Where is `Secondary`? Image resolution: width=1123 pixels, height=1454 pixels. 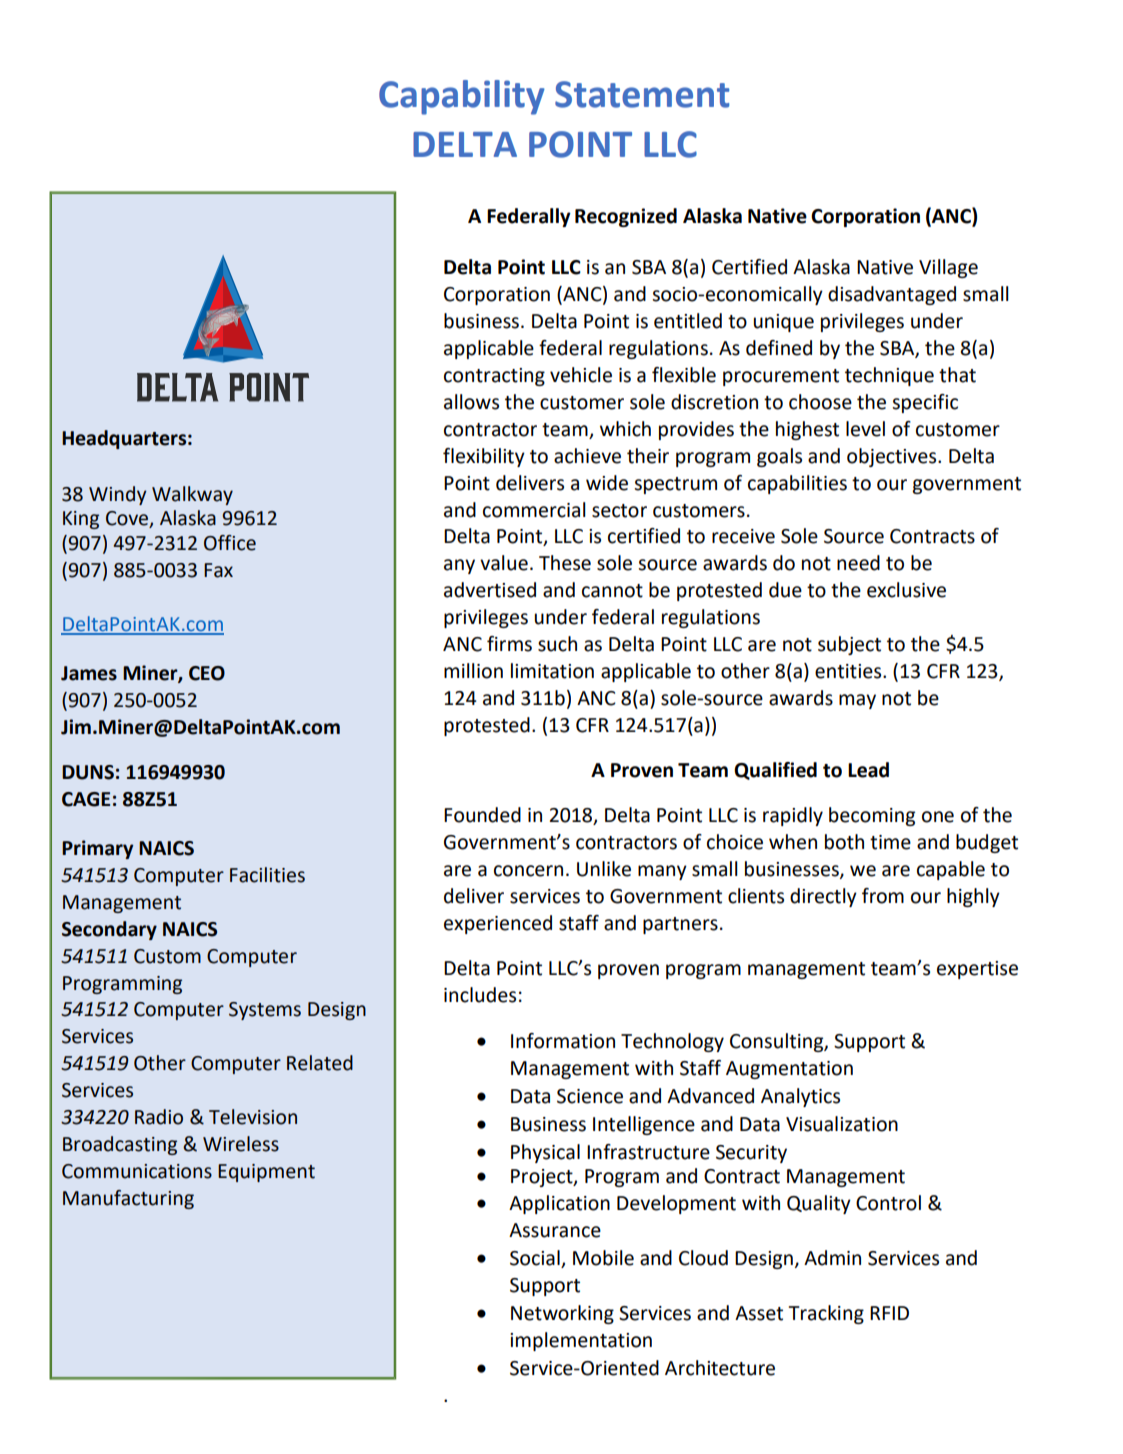 Secondary is located at coordinates (109, 930).
